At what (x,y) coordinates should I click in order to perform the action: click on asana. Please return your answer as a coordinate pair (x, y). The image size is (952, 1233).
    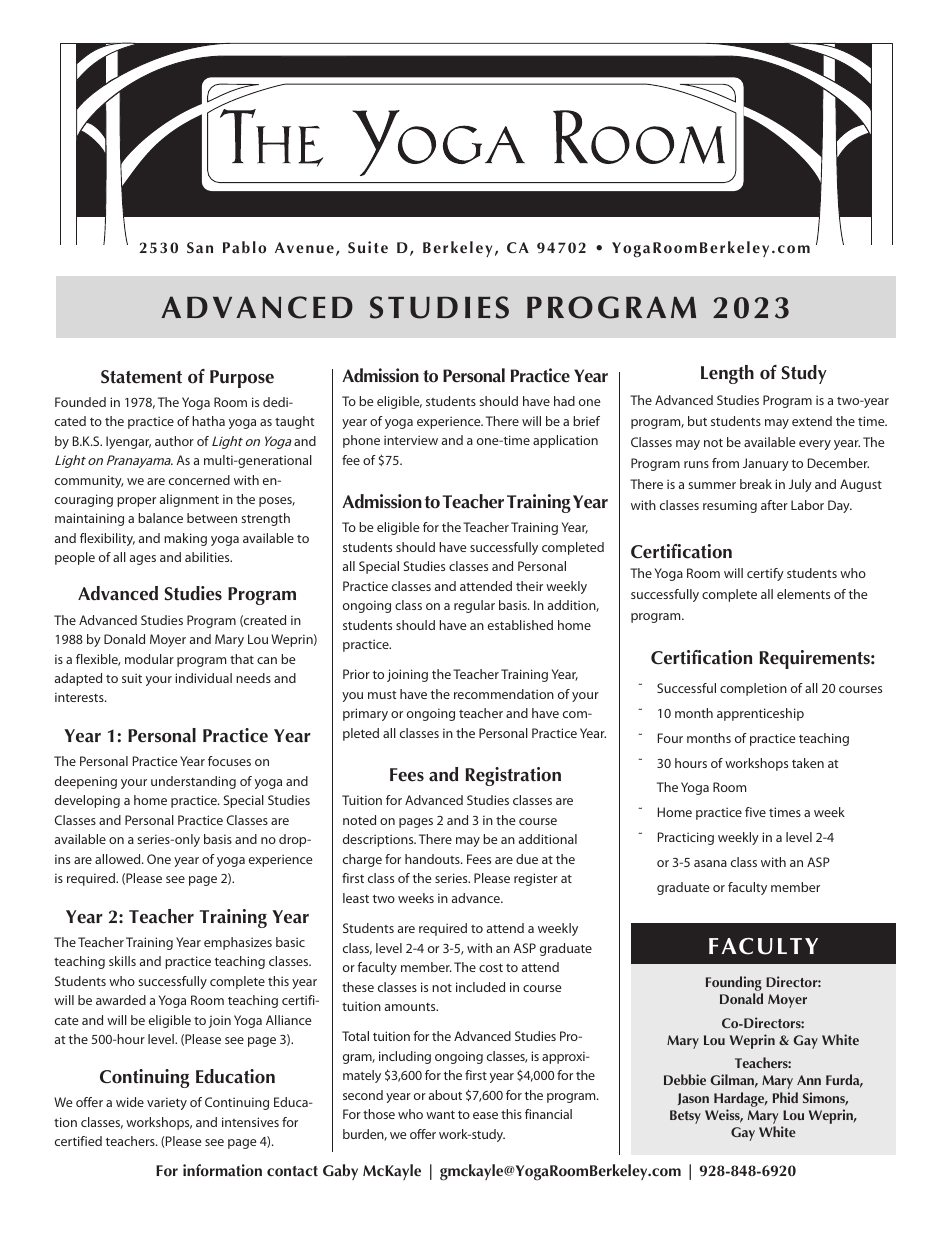
    Looking at the image, I should click on (710, 863).
